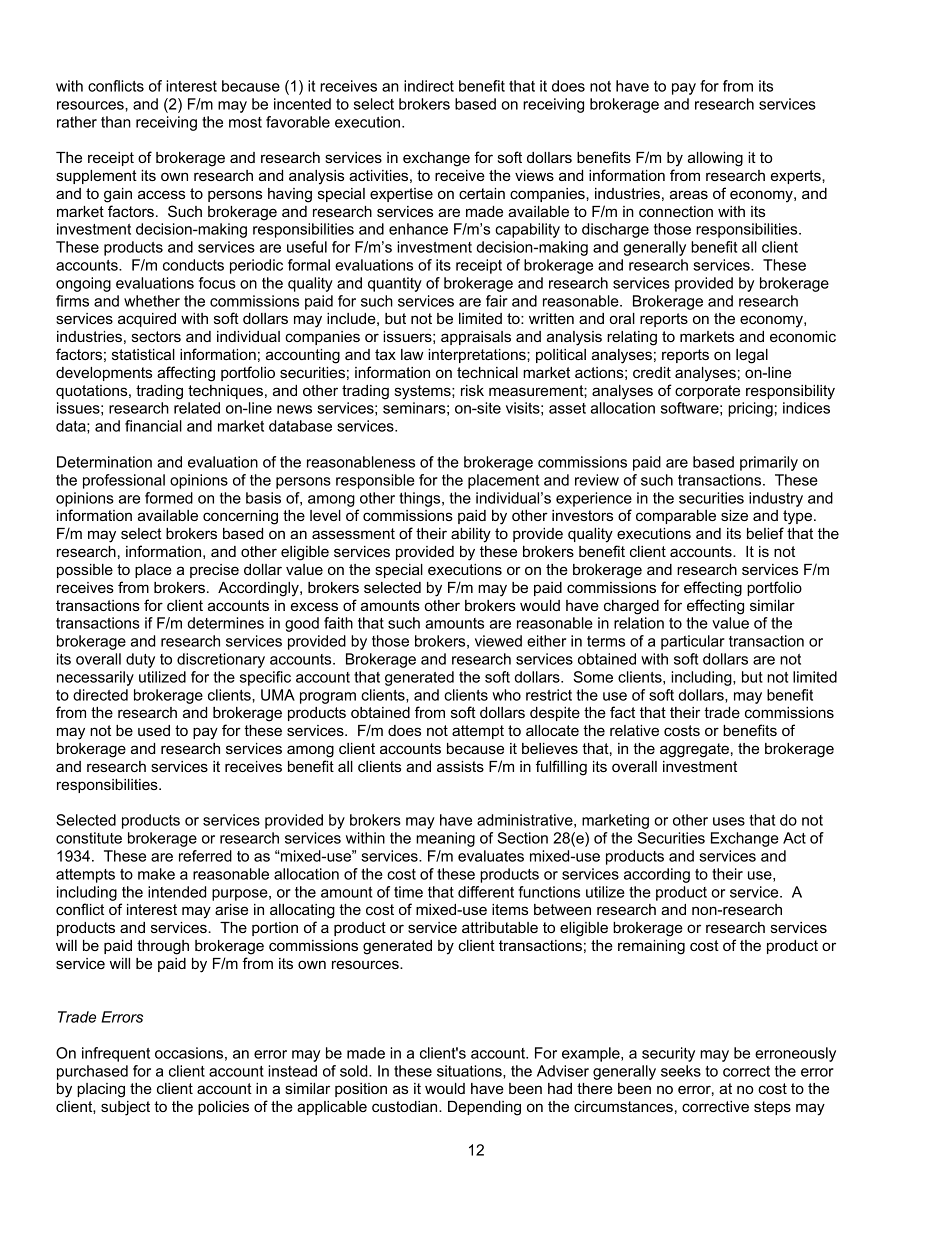 The image size is (952, 1233). I want to click on than, so click(116, 122).
